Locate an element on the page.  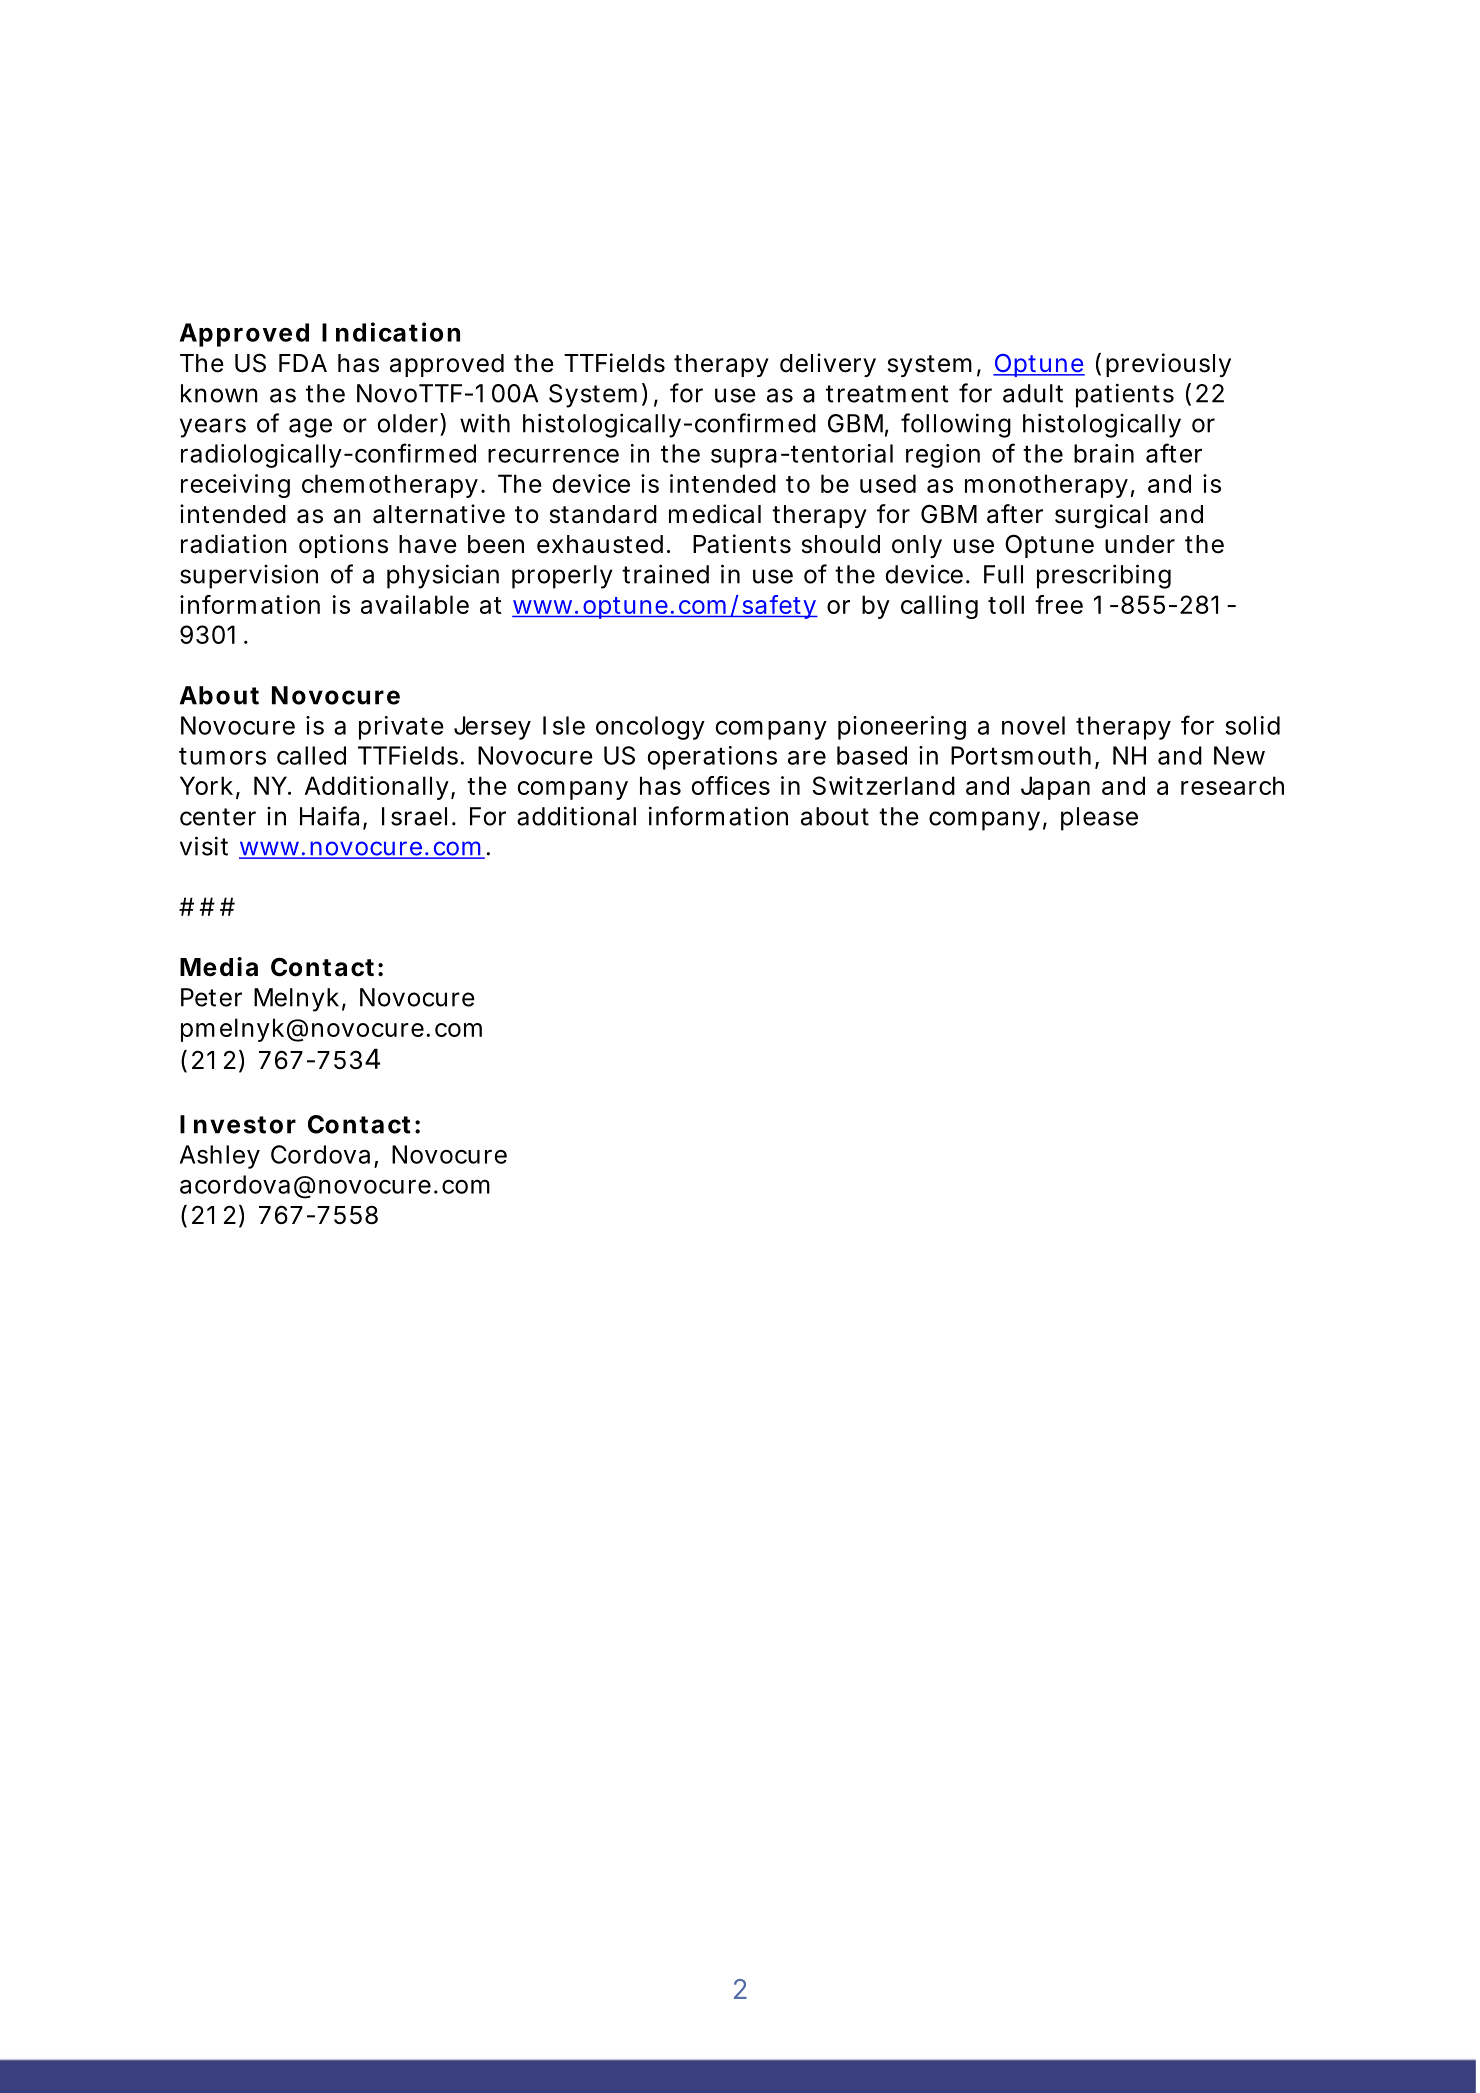
age is located at coordinates (310, 428).
